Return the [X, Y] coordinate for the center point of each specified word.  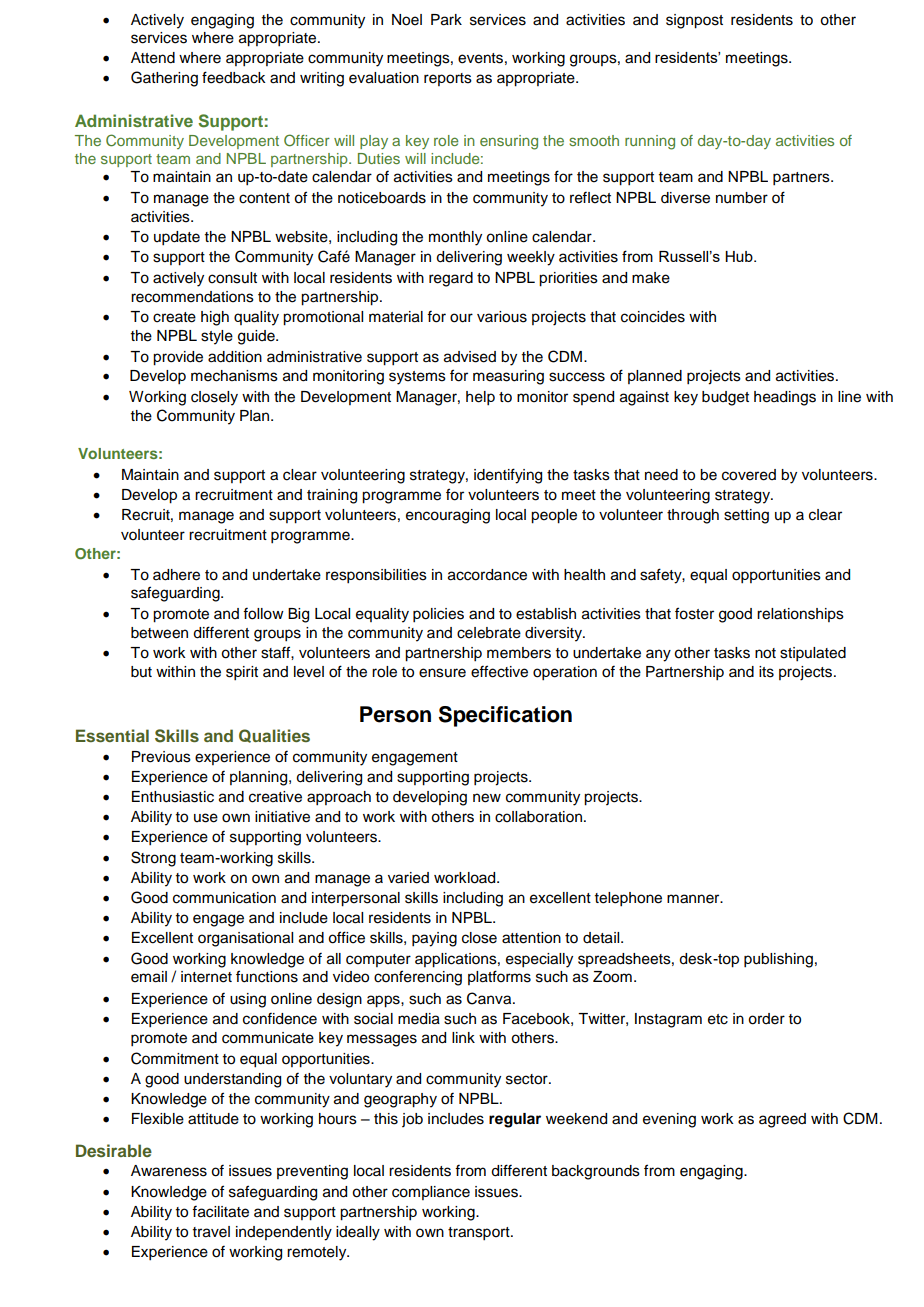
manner [694, 899]
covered [749, 475]
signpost [694, 21]
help [480, 398]
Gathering [164, 79]
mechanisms [234, 376]
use [206, 818]
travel [211, 1232]
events [480, 58]
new [487, 798]
